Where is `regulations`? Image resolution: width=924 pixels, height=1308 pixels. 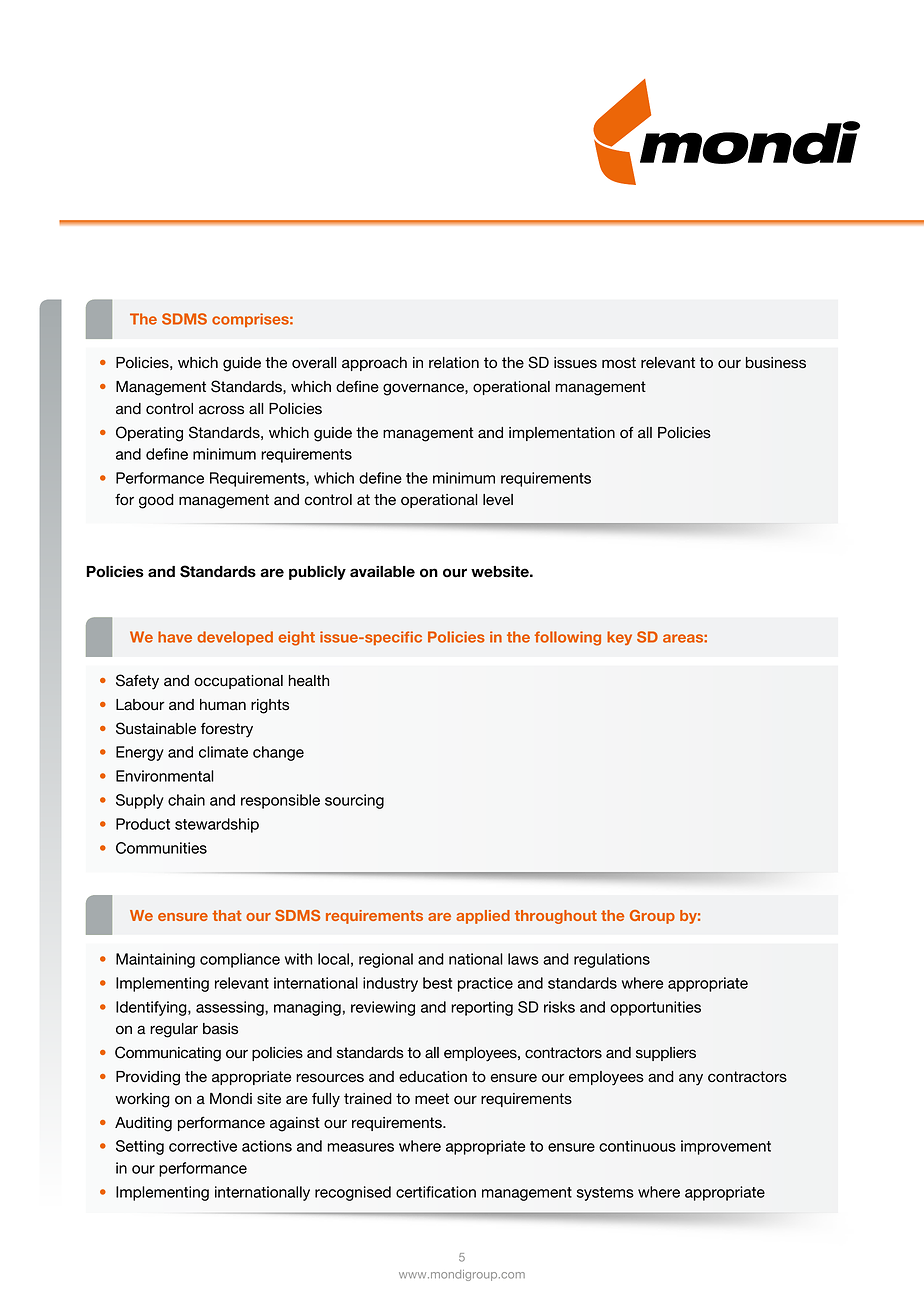 regulations is located at coordinates (612, 960).
